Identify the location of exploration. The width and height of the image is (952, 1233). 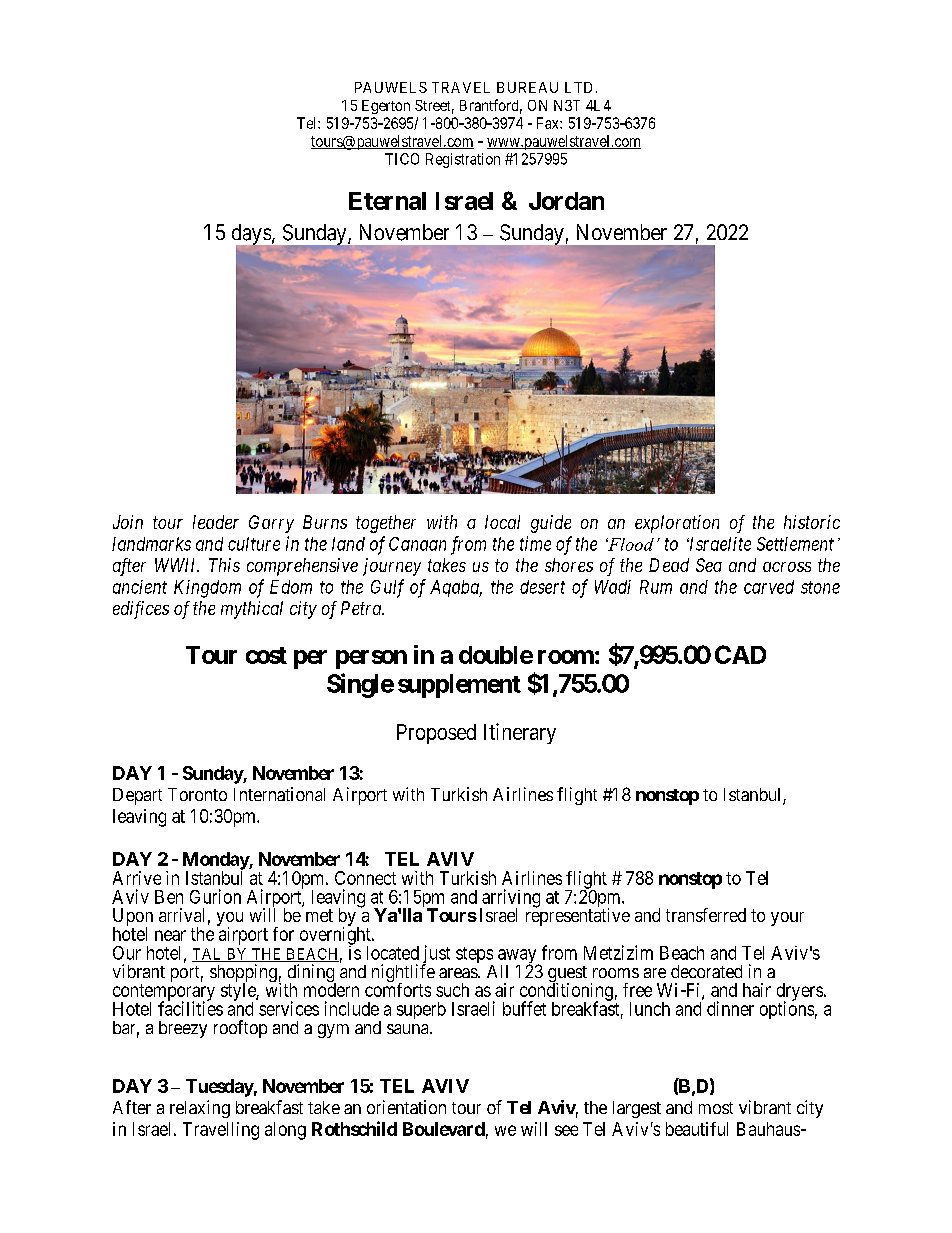
(677, 524).
